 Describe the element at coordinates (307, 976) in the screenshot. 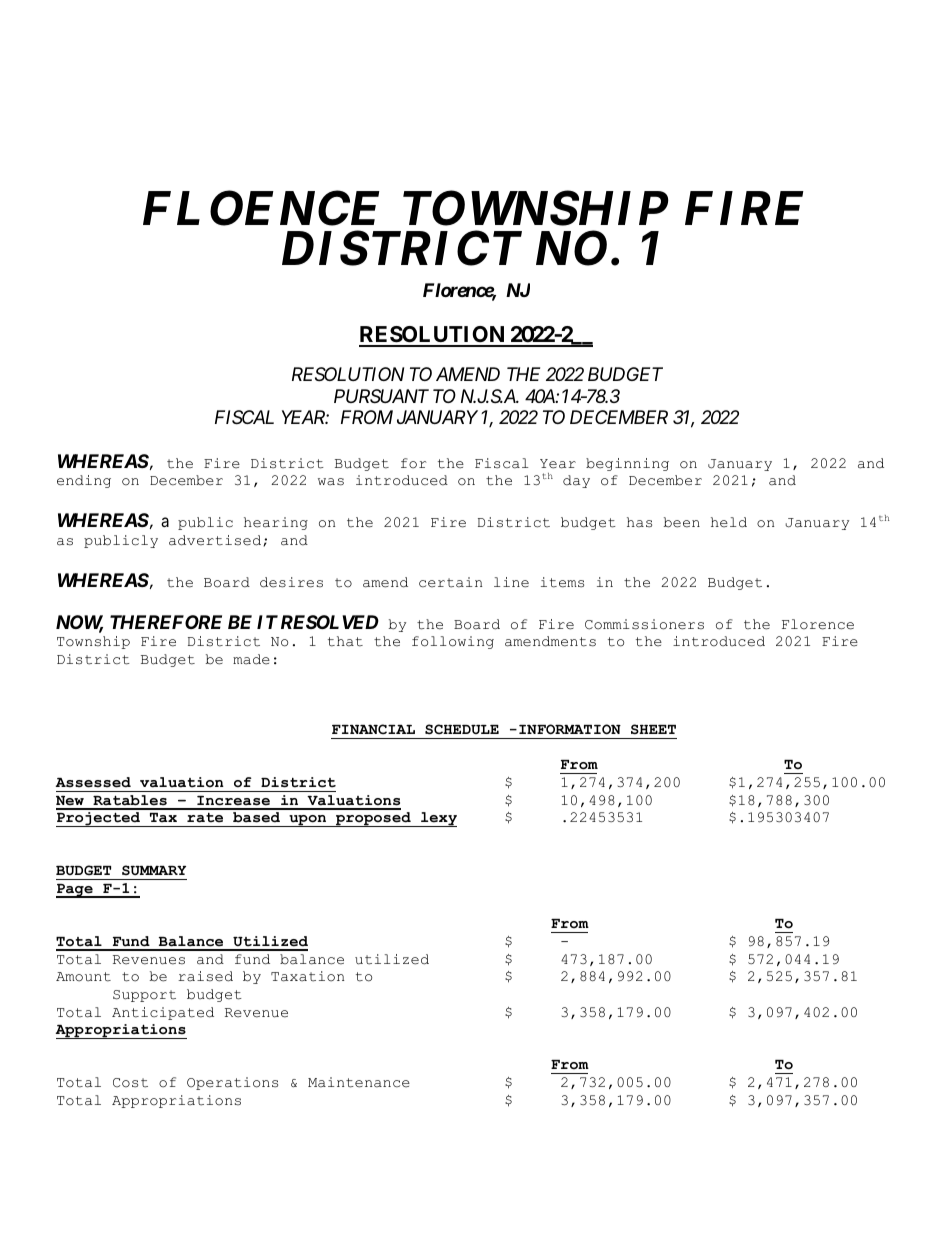

I see `Taxation` at that location.
